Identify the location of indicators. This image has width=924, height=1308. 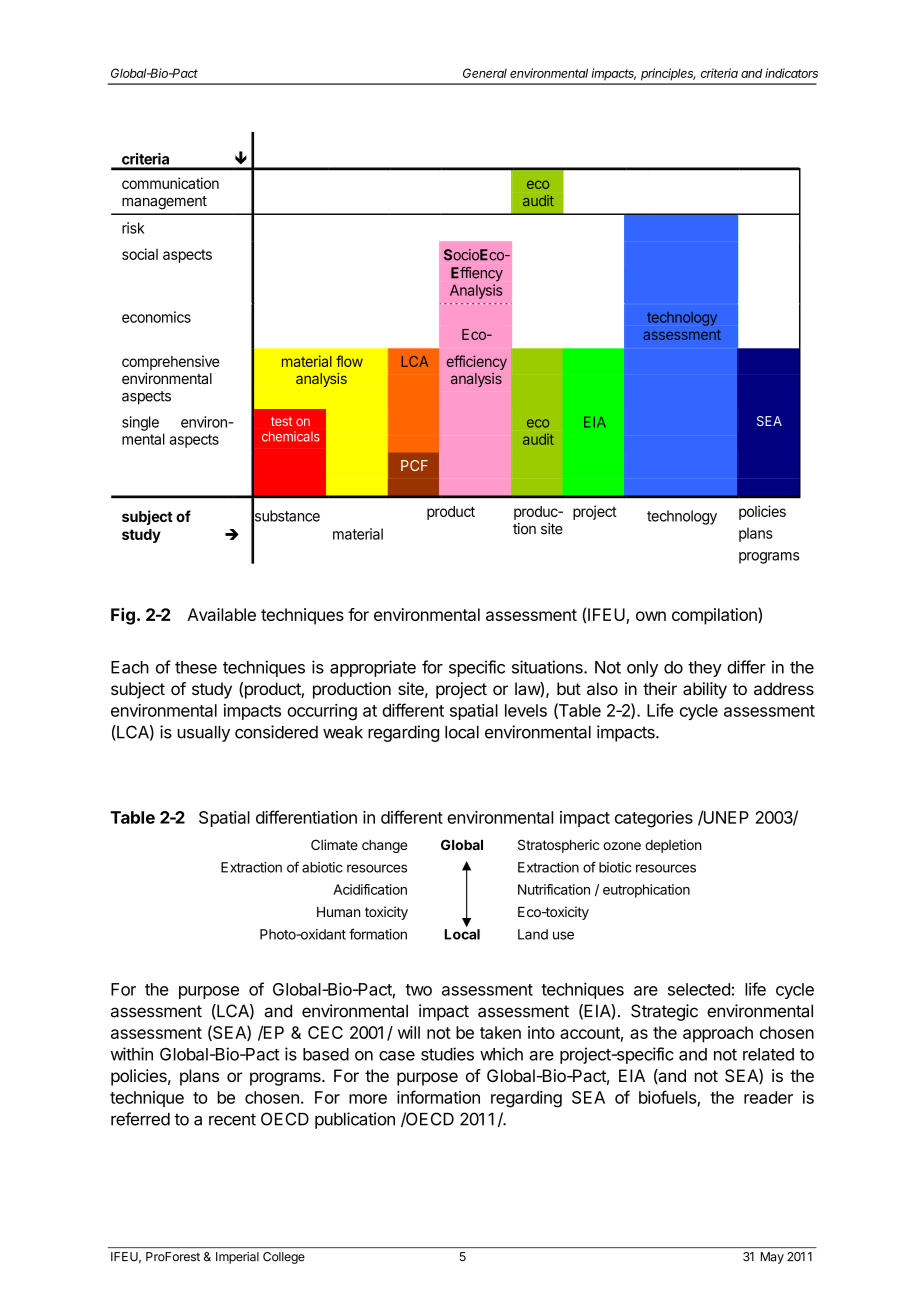
(791, 73).
